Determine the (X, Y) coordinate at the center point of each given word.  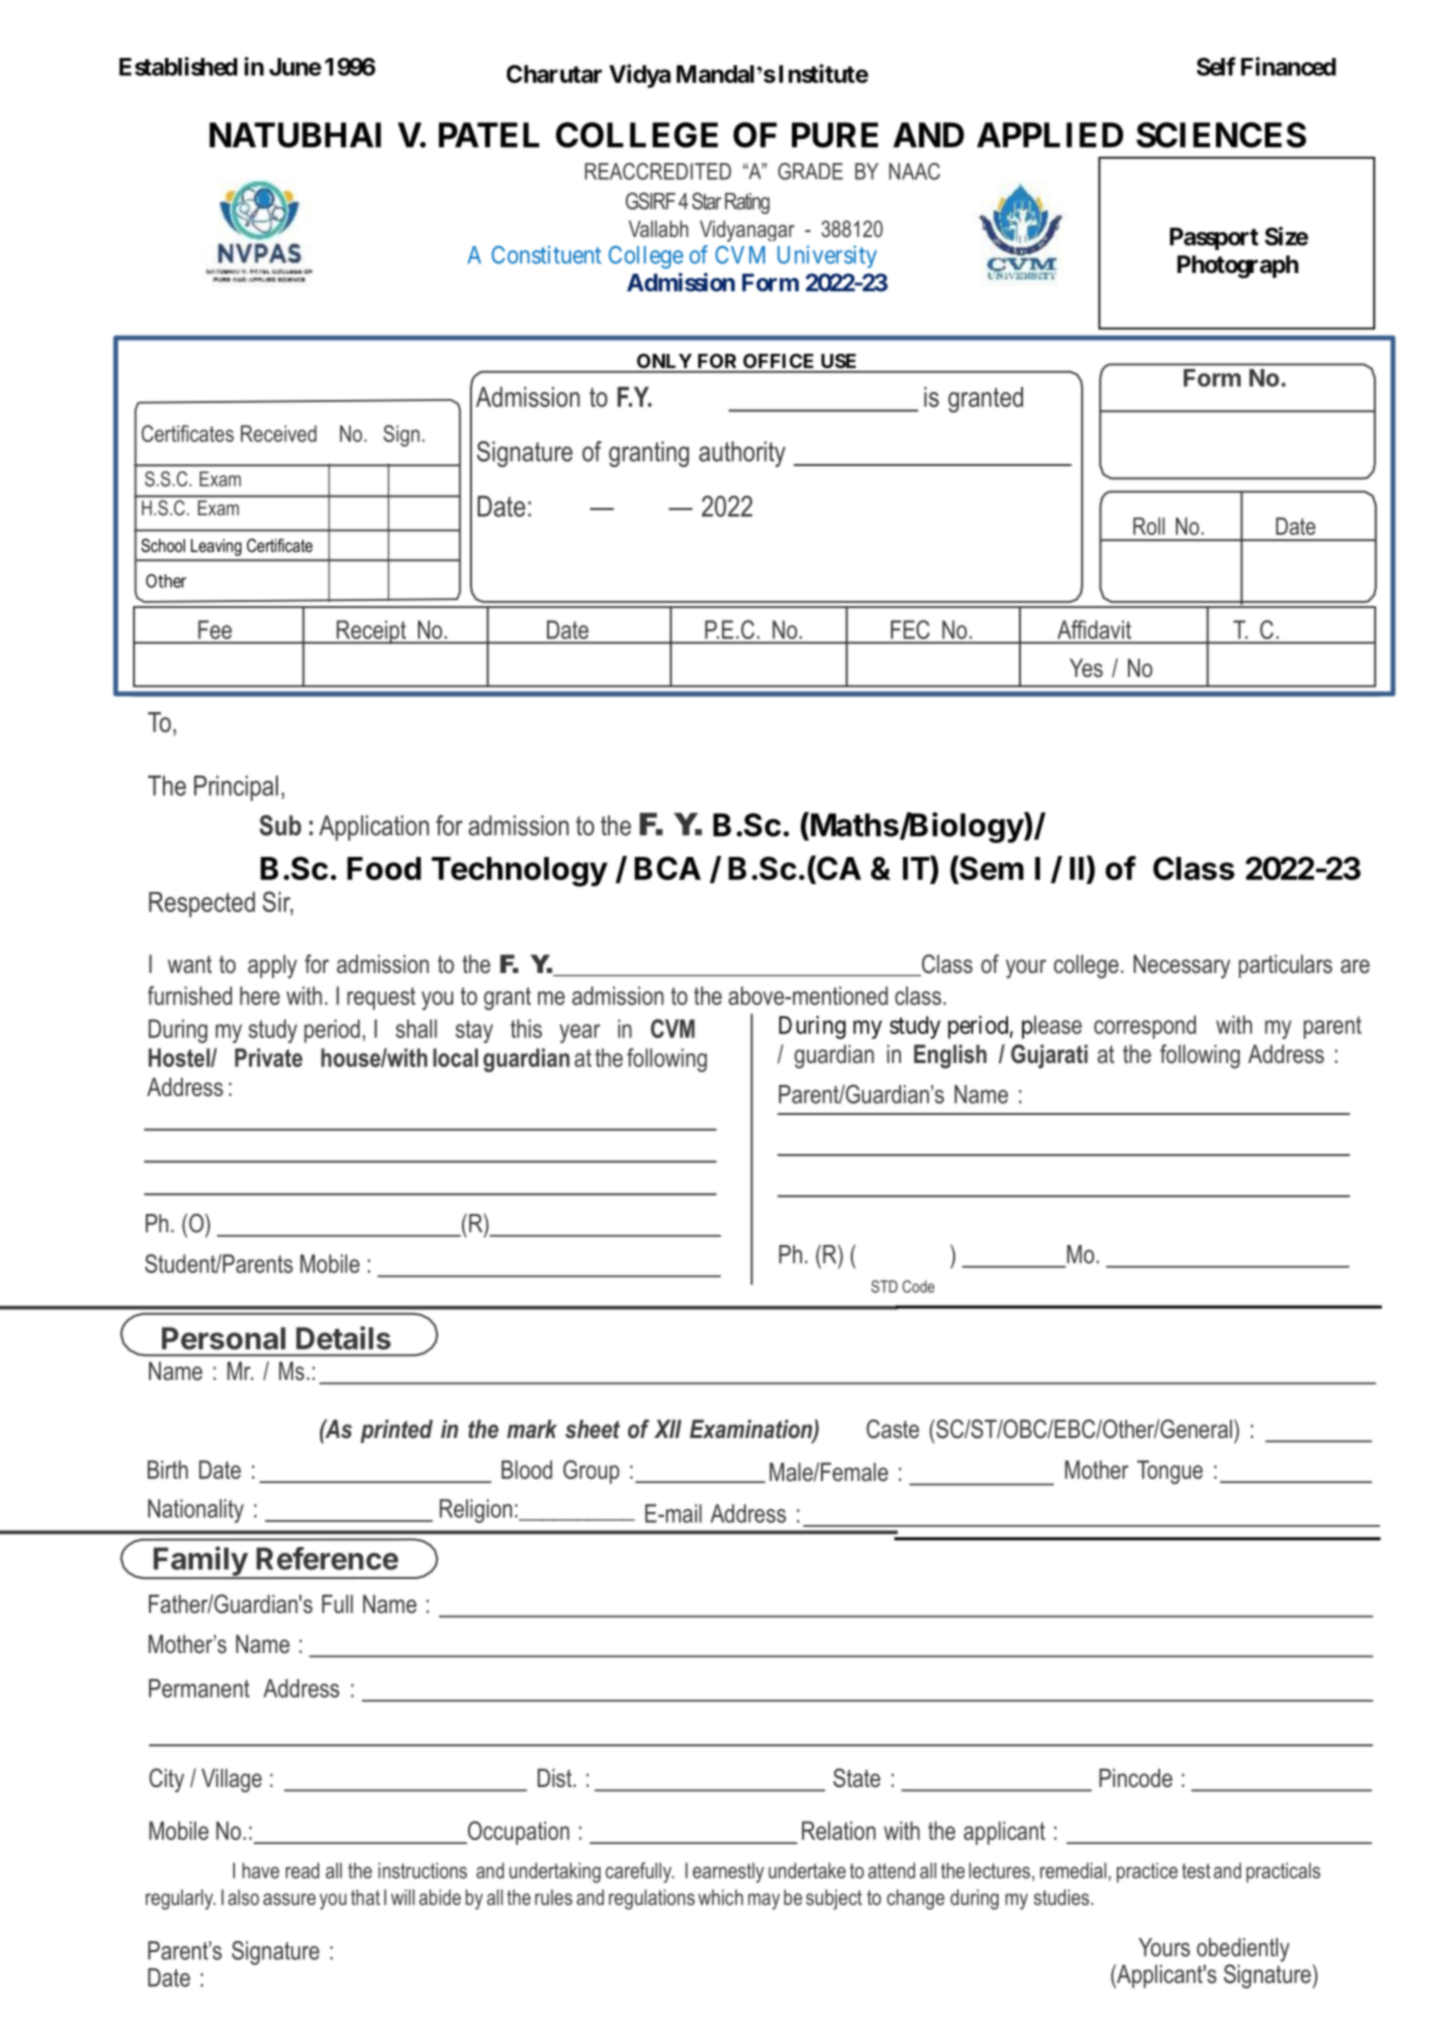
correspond (1145, 1027)
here (260, 995)
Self (1216, 66)
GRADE (810, 171)
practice (1147, 1872)
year (580, 1033)
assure (289, 1899)
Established (178, 66)
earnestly (728, 1872)
